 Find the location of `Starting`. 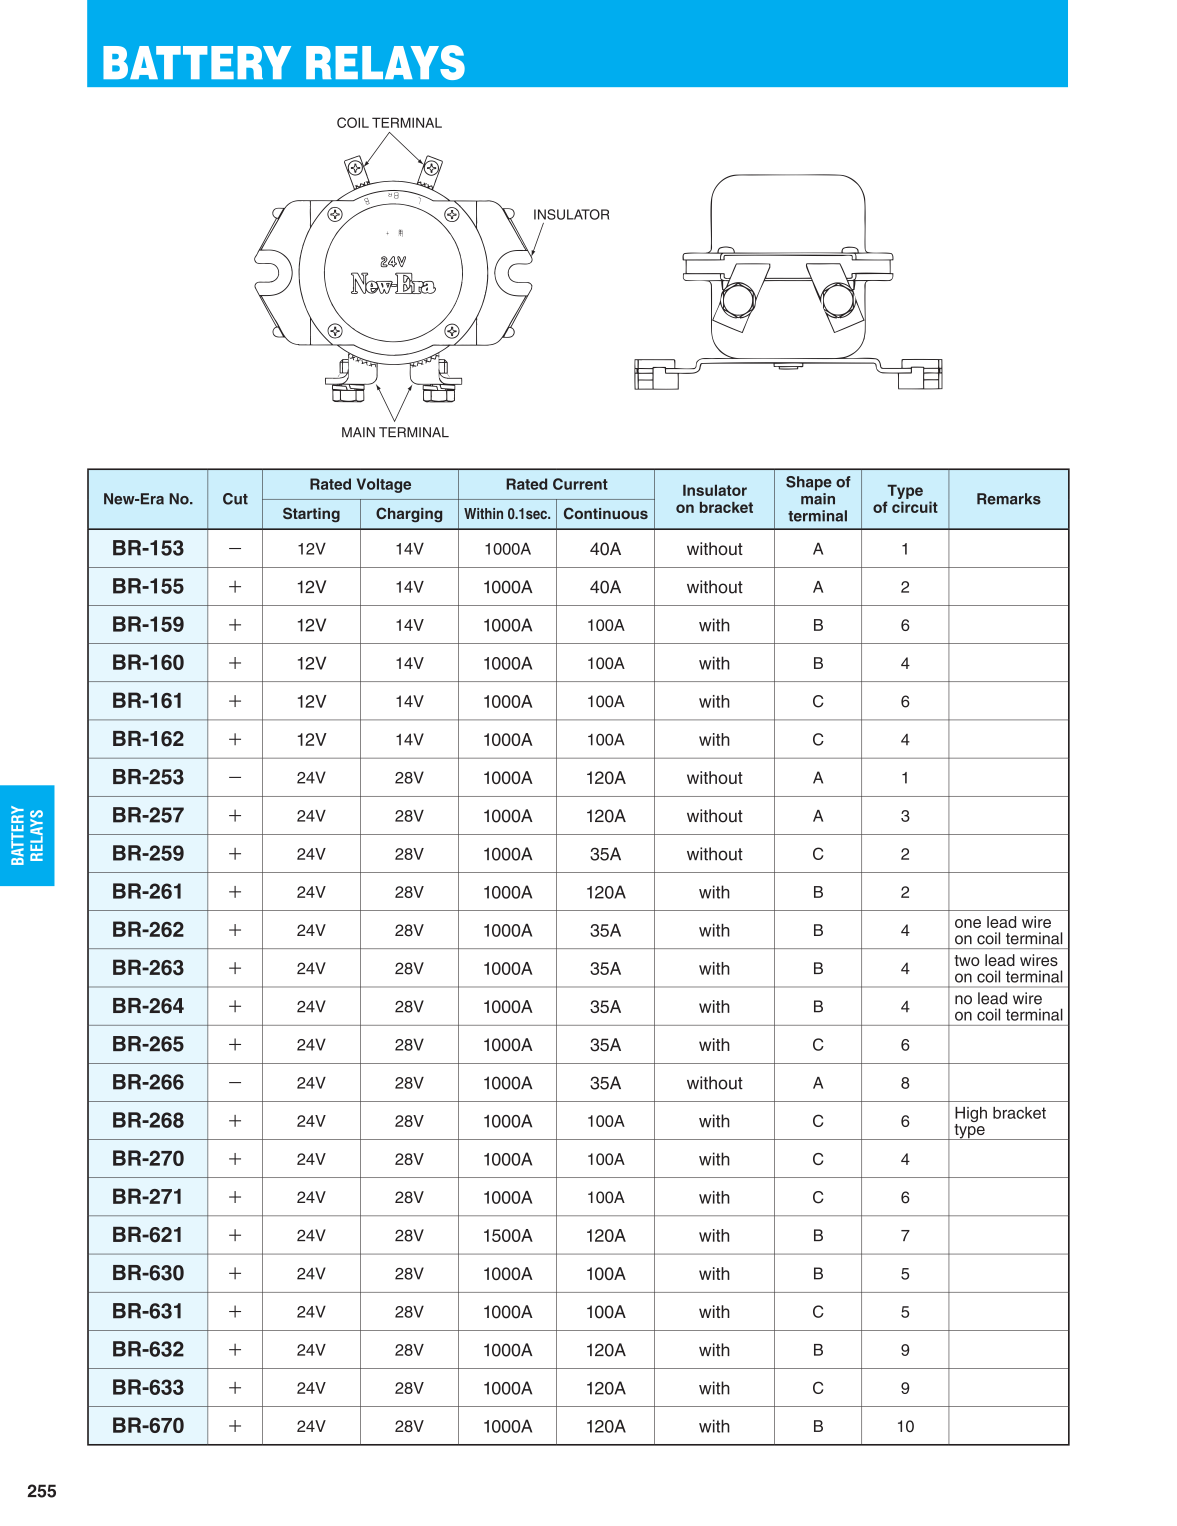

Starting is located at coordinates (311, 515).
